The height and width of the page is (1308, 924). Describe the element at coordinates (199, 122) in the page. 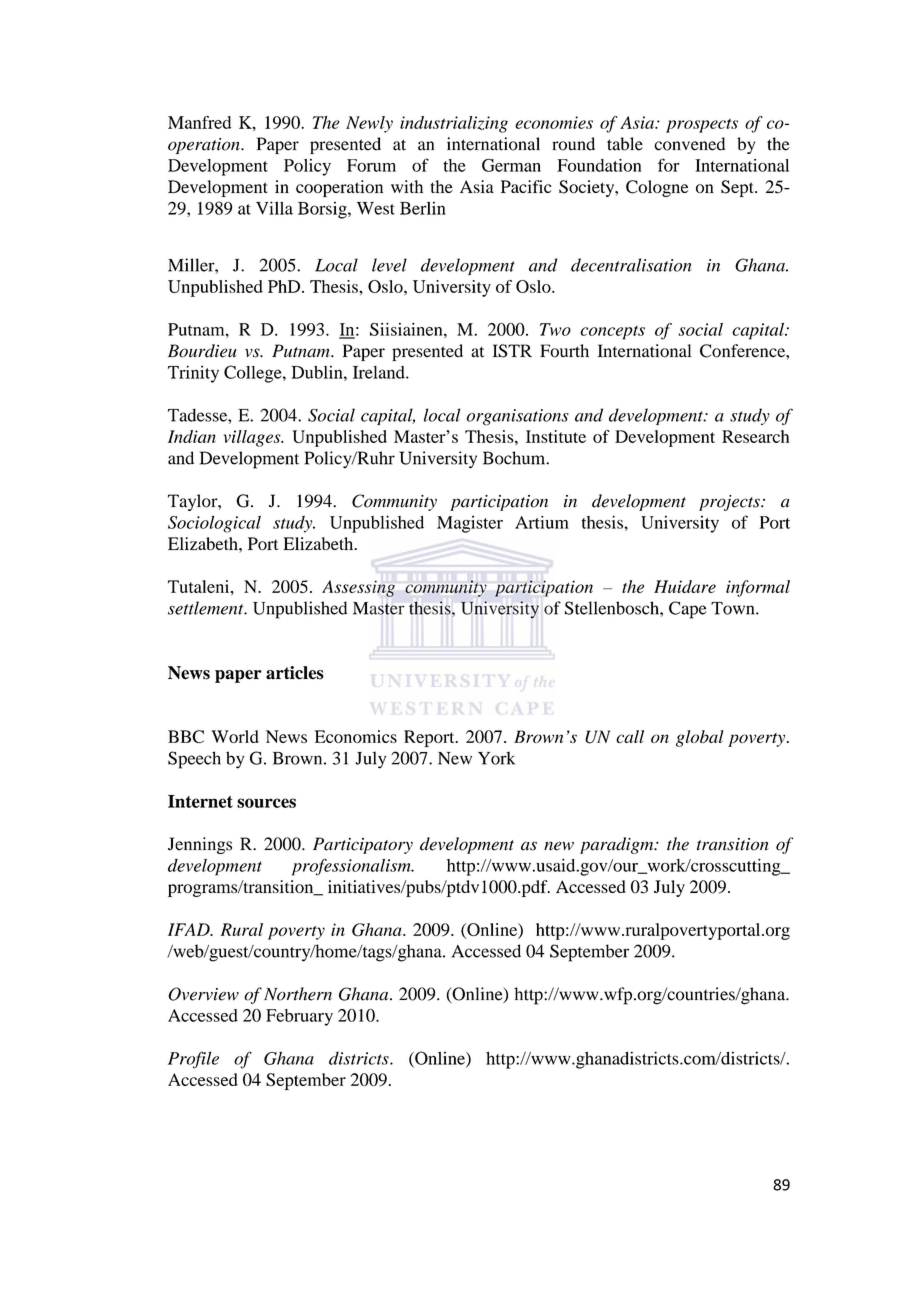

I see `Manfred` at that location.
